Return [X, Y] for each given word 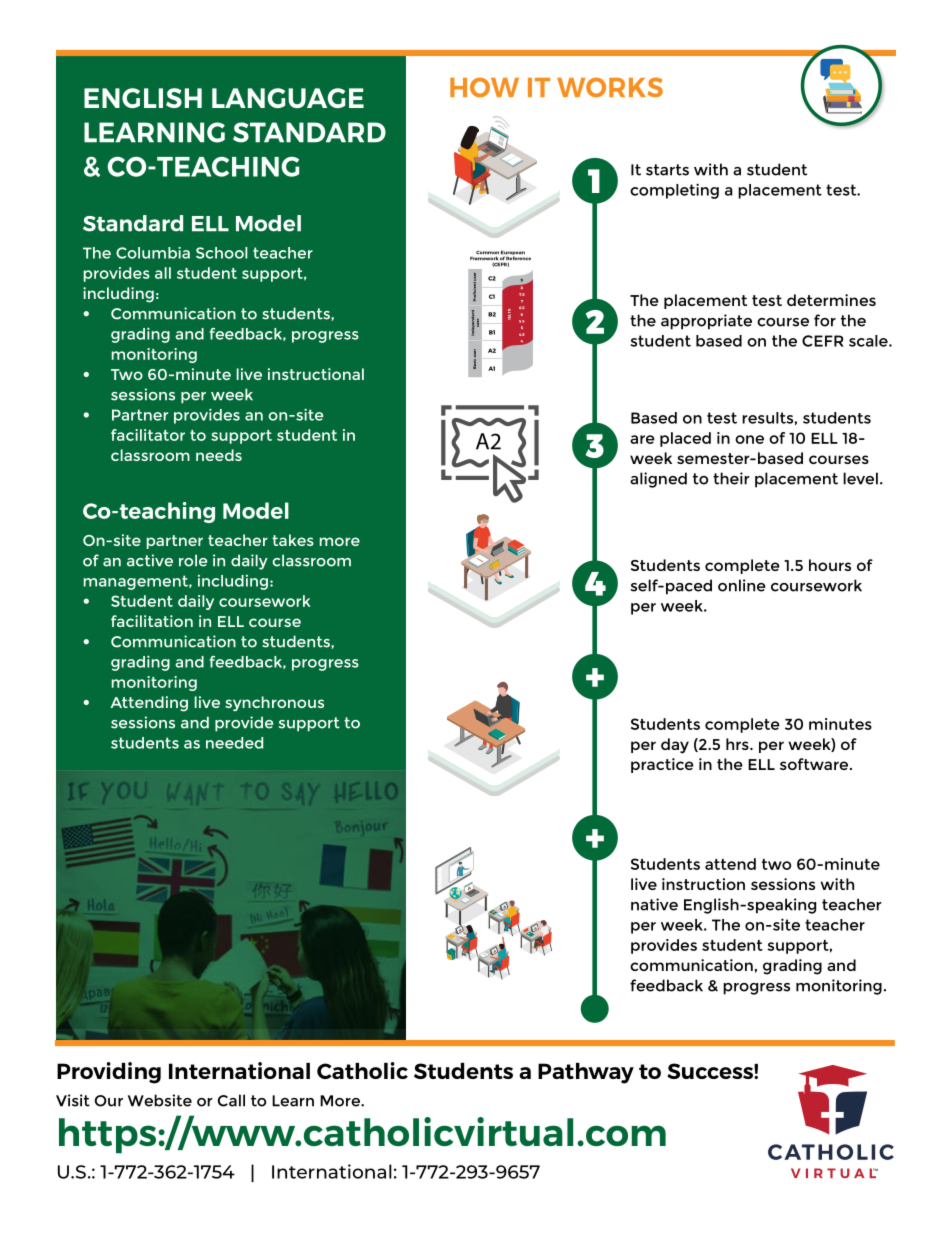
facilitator [148, 435]
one [749, 439]
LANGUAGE [288, 98]
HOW [484, 87]
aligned [658, 480]
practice [662, 765]
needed [234, 743]
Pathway [586, 1073]
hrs [738, 744]
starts [667, 170]
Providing [109, 1073]
